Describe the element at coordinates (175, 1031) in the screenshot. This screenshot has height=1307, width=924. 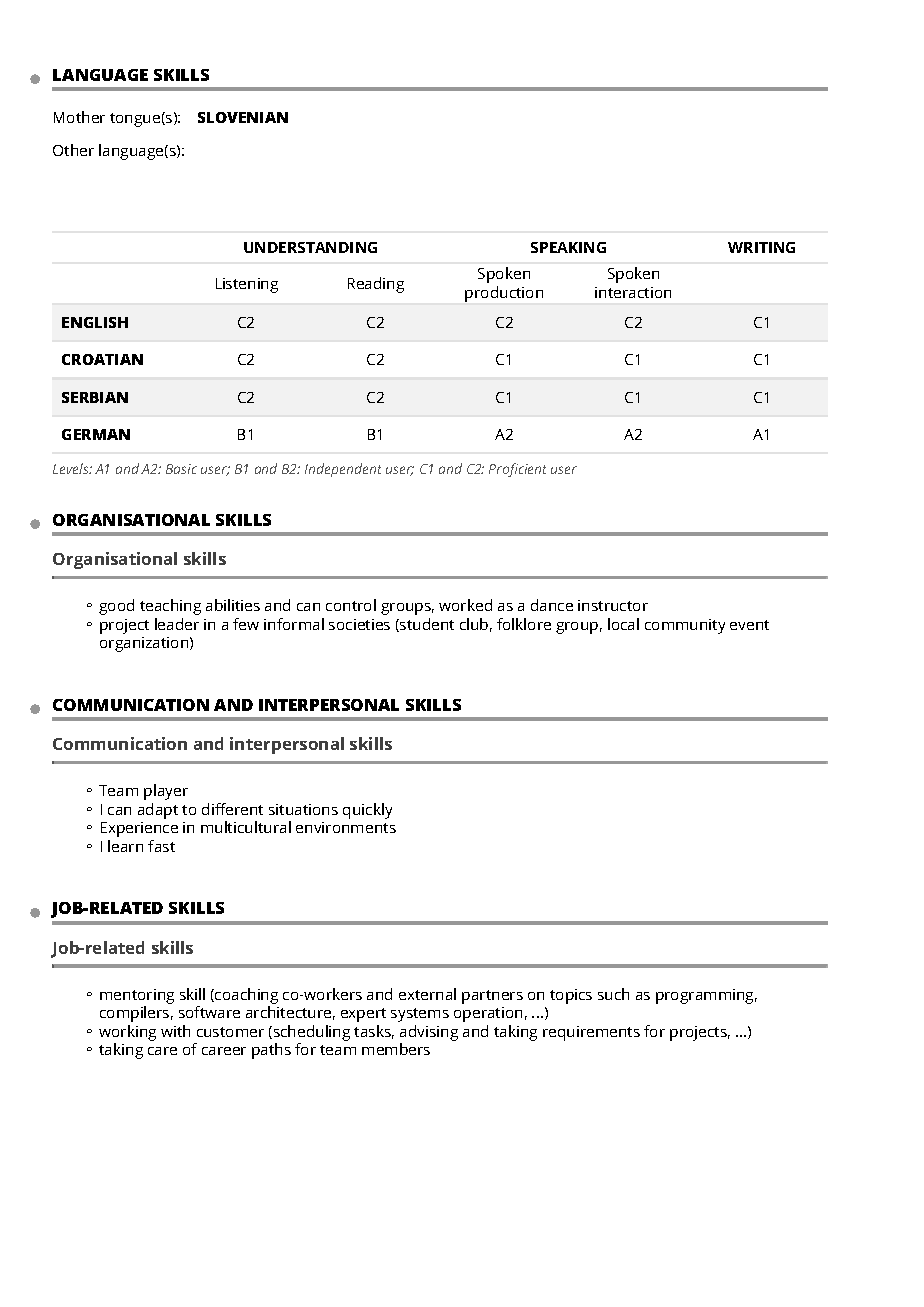
I see `with` at that location.
